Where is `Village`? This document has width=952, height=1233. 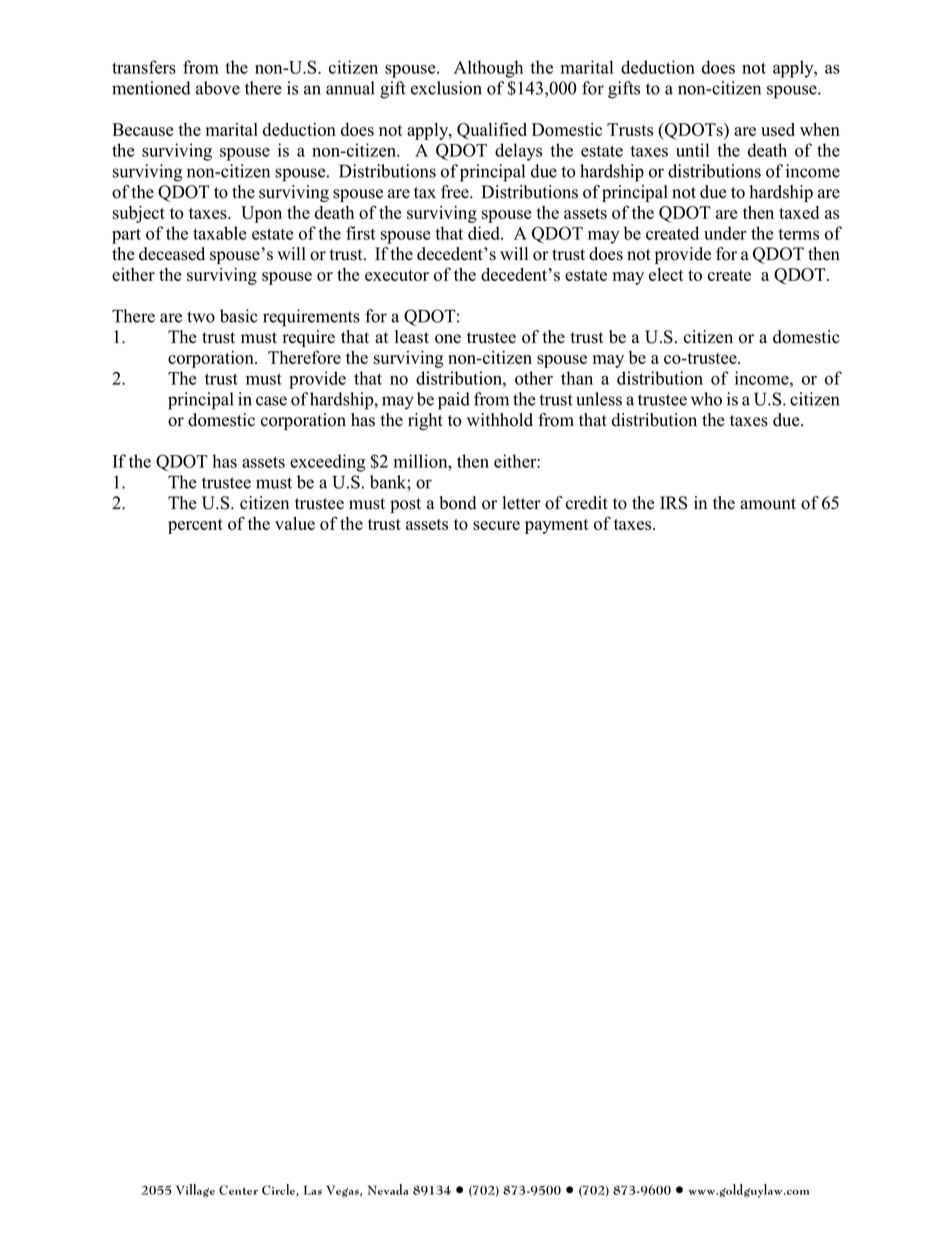 Village is located at coordinates (195, 1191).
